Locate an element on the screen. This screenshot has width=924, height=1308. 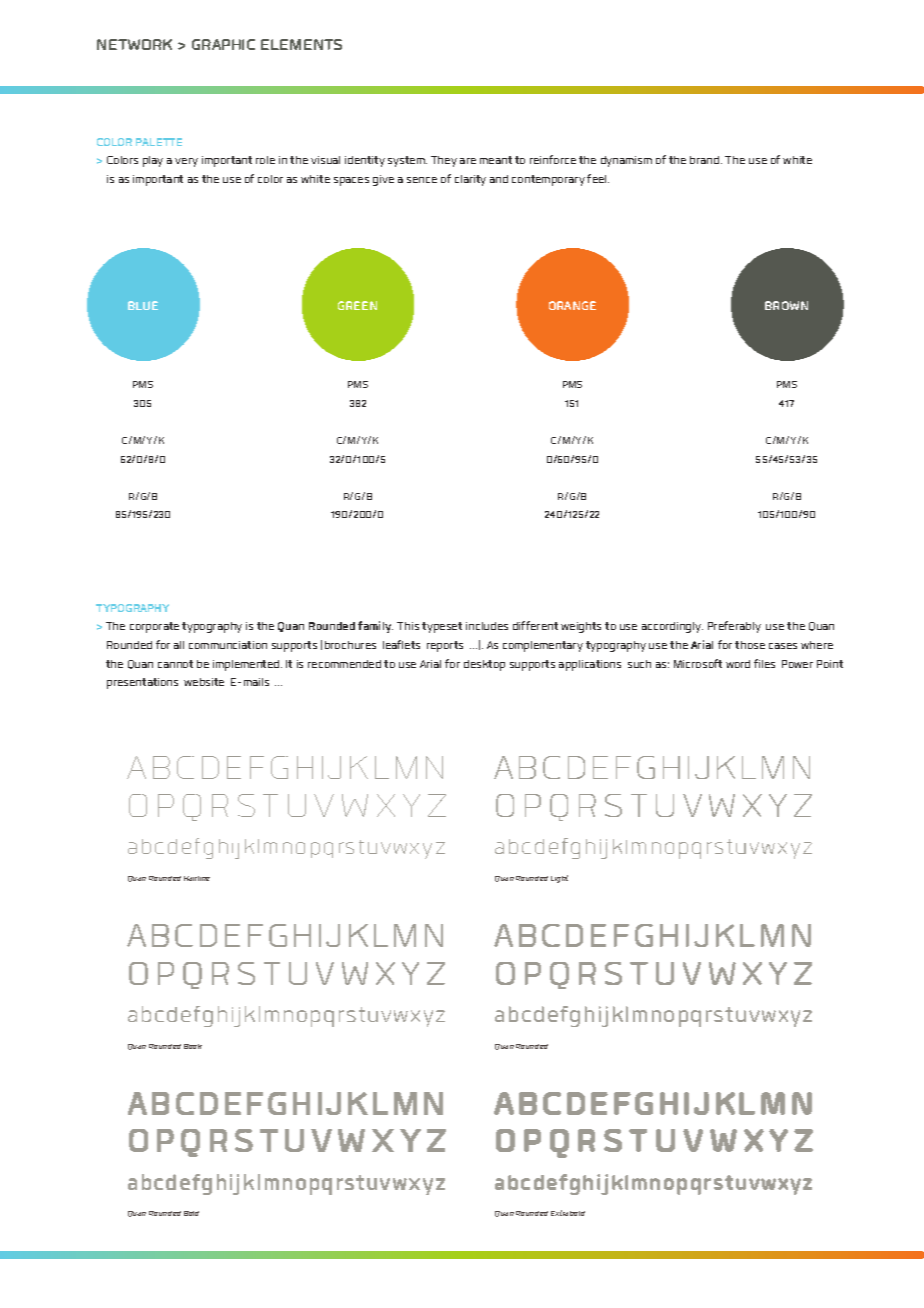
GRAPHIC is located at coordinates (223, 44).
